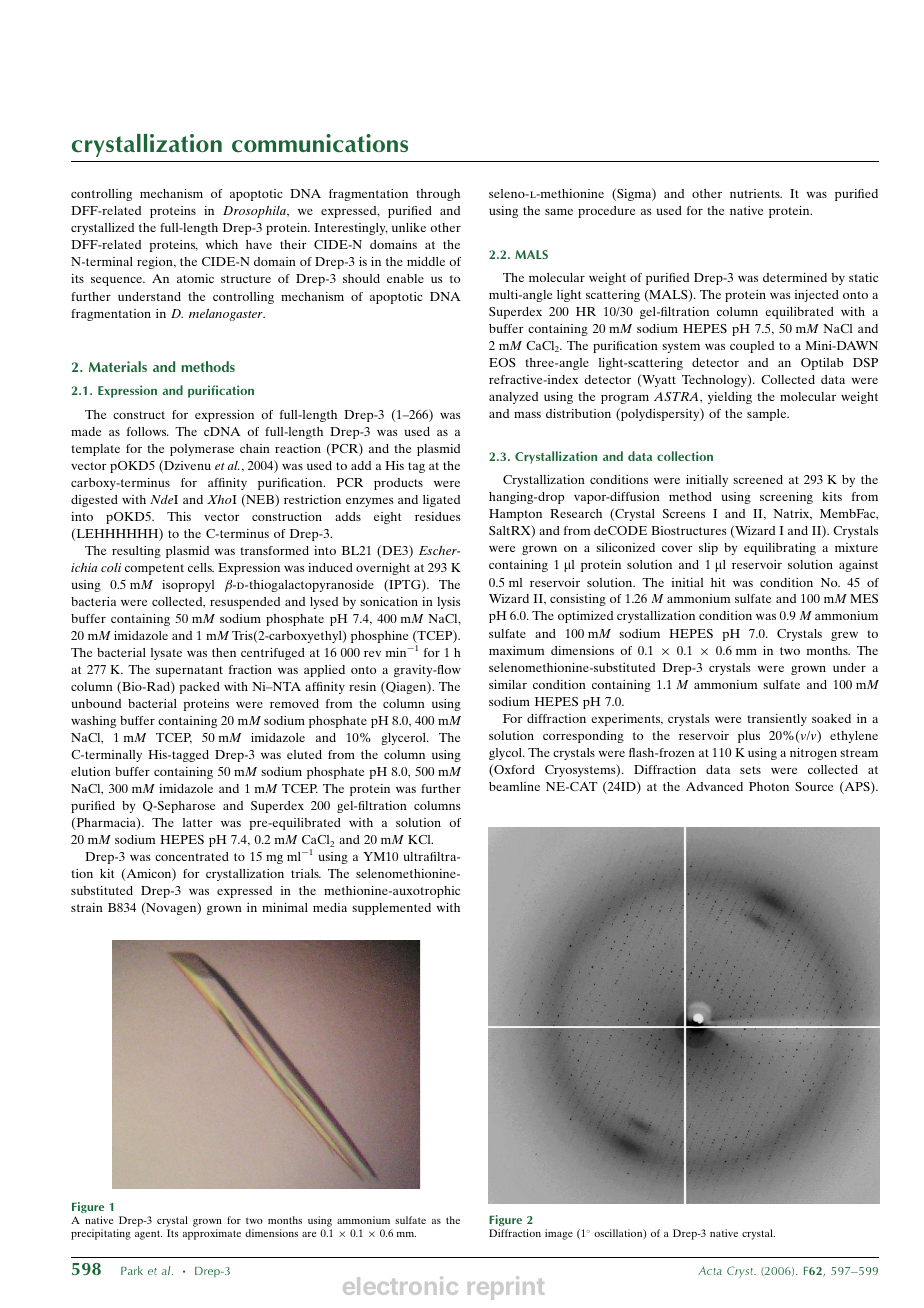 The image size is (924, 1308). I want to click on supplemented, so click(391, 909).
